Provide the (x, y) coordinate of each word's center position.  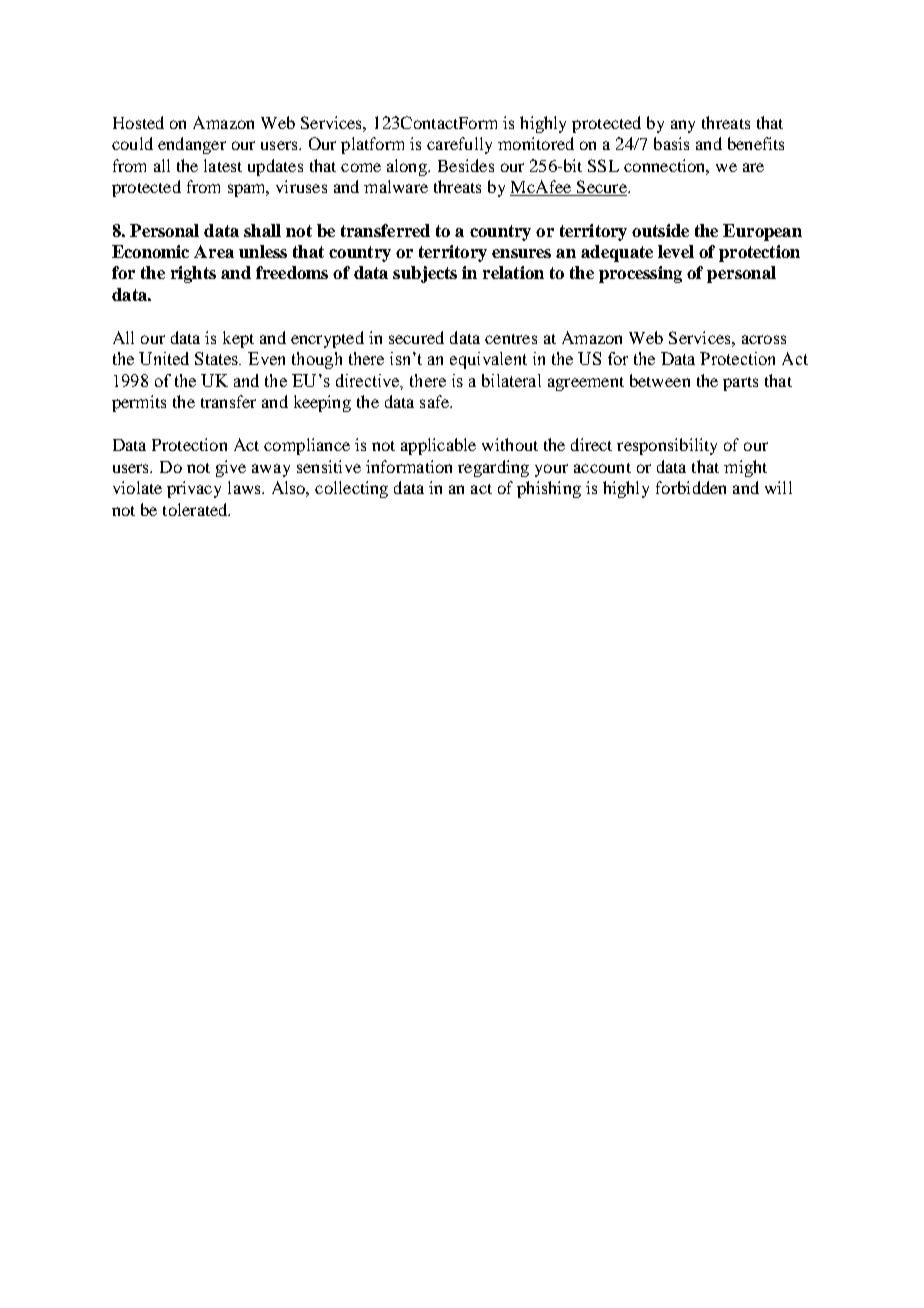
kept (238, 339)
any (683, 126)
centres (511, 339)
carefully (459, 145)
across (764, 339)
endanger (192, 145)
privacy (194, 489)
